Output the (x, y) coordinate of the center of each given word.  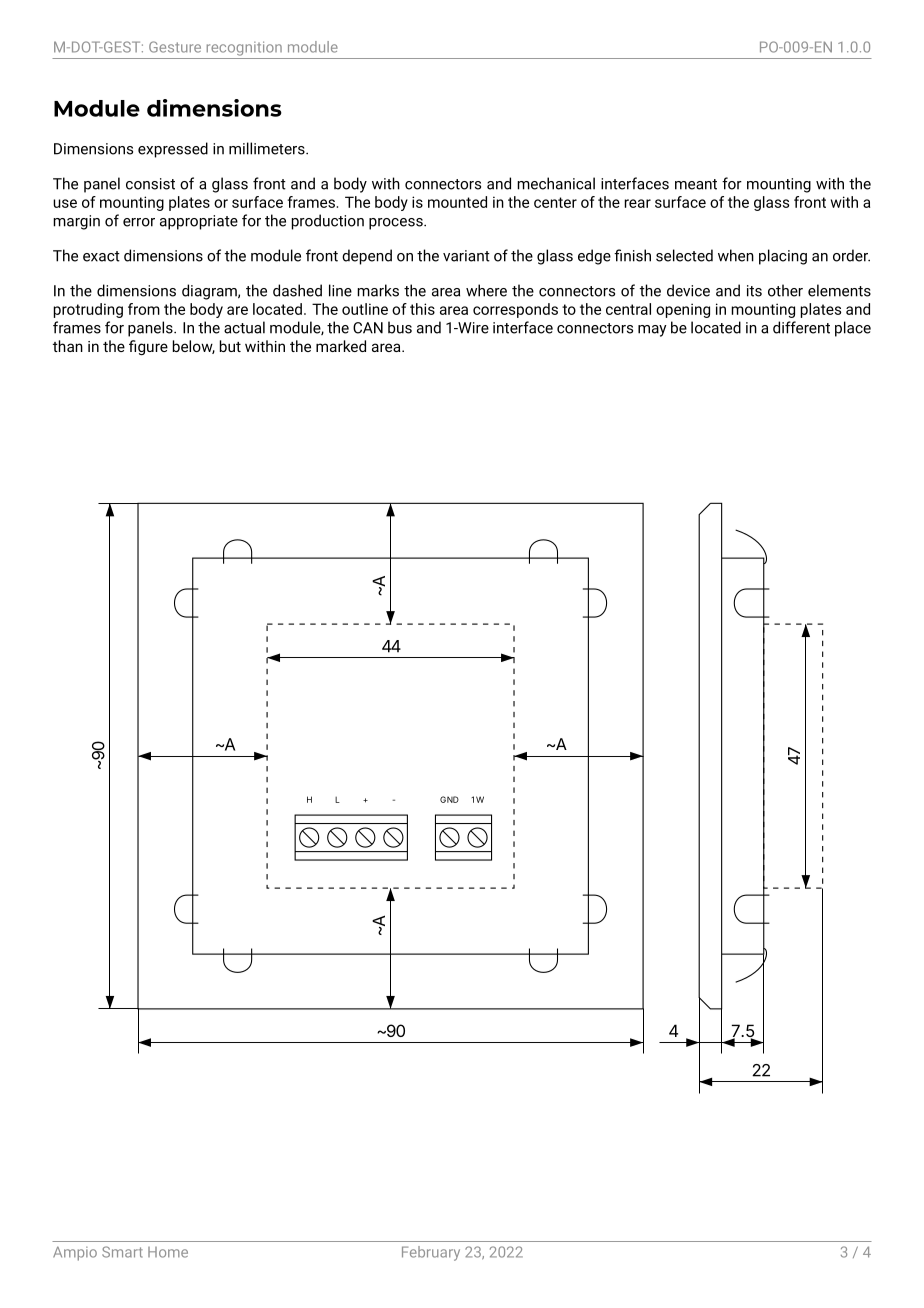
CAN (368, 328)
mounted (457, 202)
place (853, 329)
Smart (122, 1252)
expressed (173, 150)
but (230, 346)
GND (449, 799)
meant (696, 184)
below (194, 347)
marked (341, 346)
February (431, 1253)
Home (168, 1252)
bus (400, 327)
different (801, 327)
